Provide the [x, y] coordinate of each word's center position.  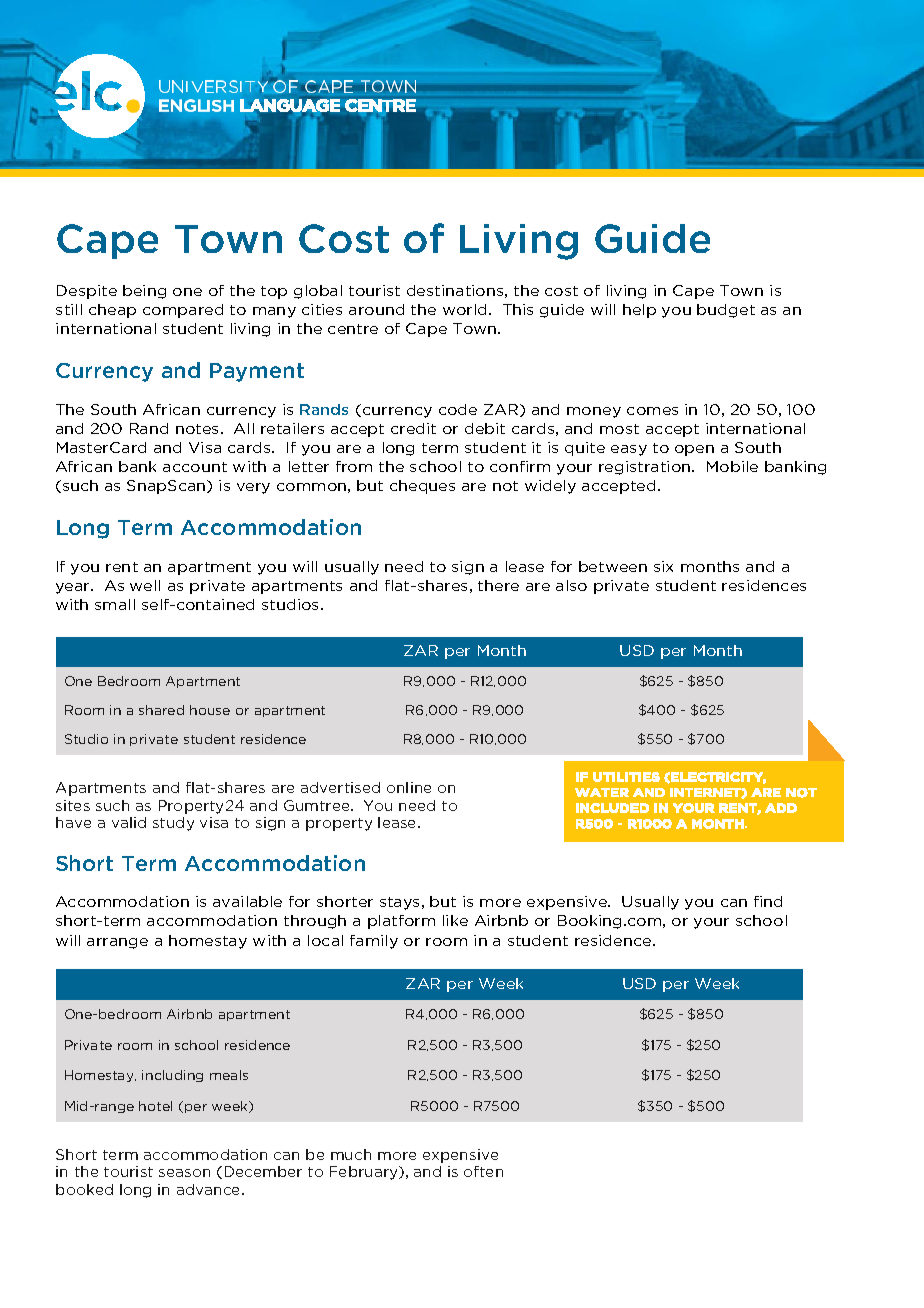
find [768, 901]
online [409, 787]
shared [161, 710]
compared [183, 311]
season [184, 1173]
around [376, 309]
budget [726, 311]
